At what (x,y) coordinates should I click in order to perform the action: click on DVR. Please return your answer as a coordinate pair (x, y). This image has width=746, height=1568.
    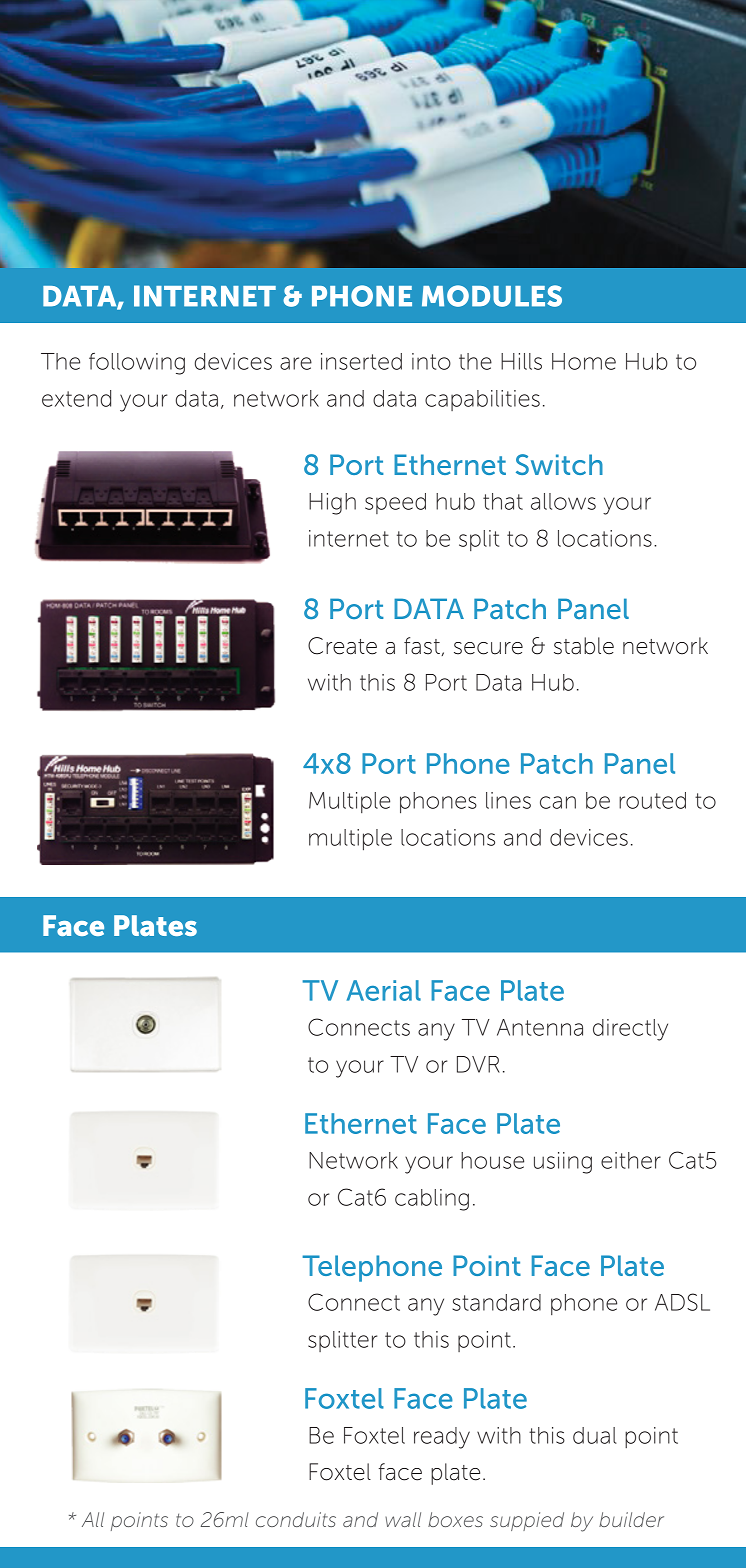
    Looking at the image, I should click on (478, 1064).
